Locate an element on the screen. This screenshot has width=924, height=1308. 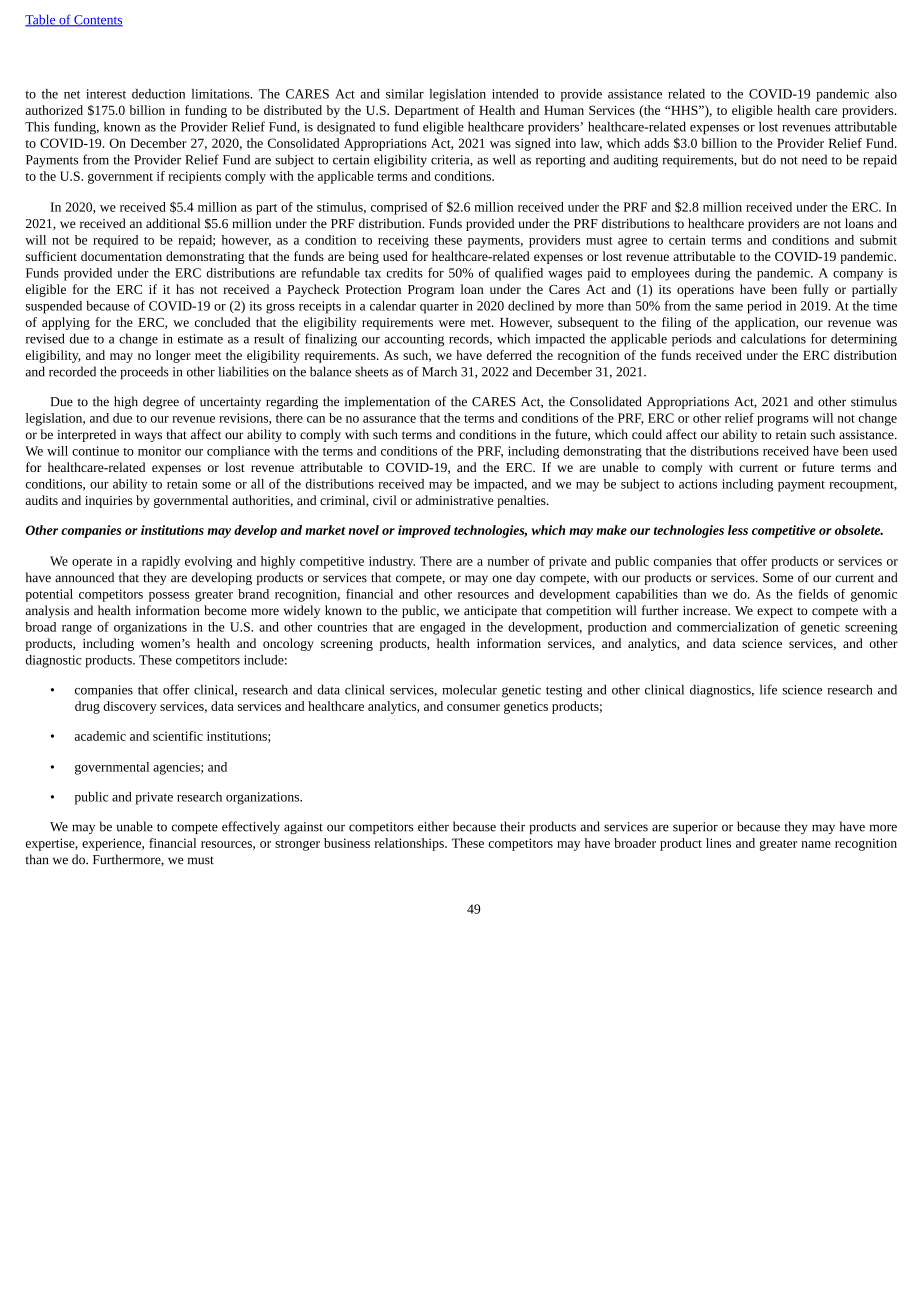
receiving is located at coordinates (403, 241).
